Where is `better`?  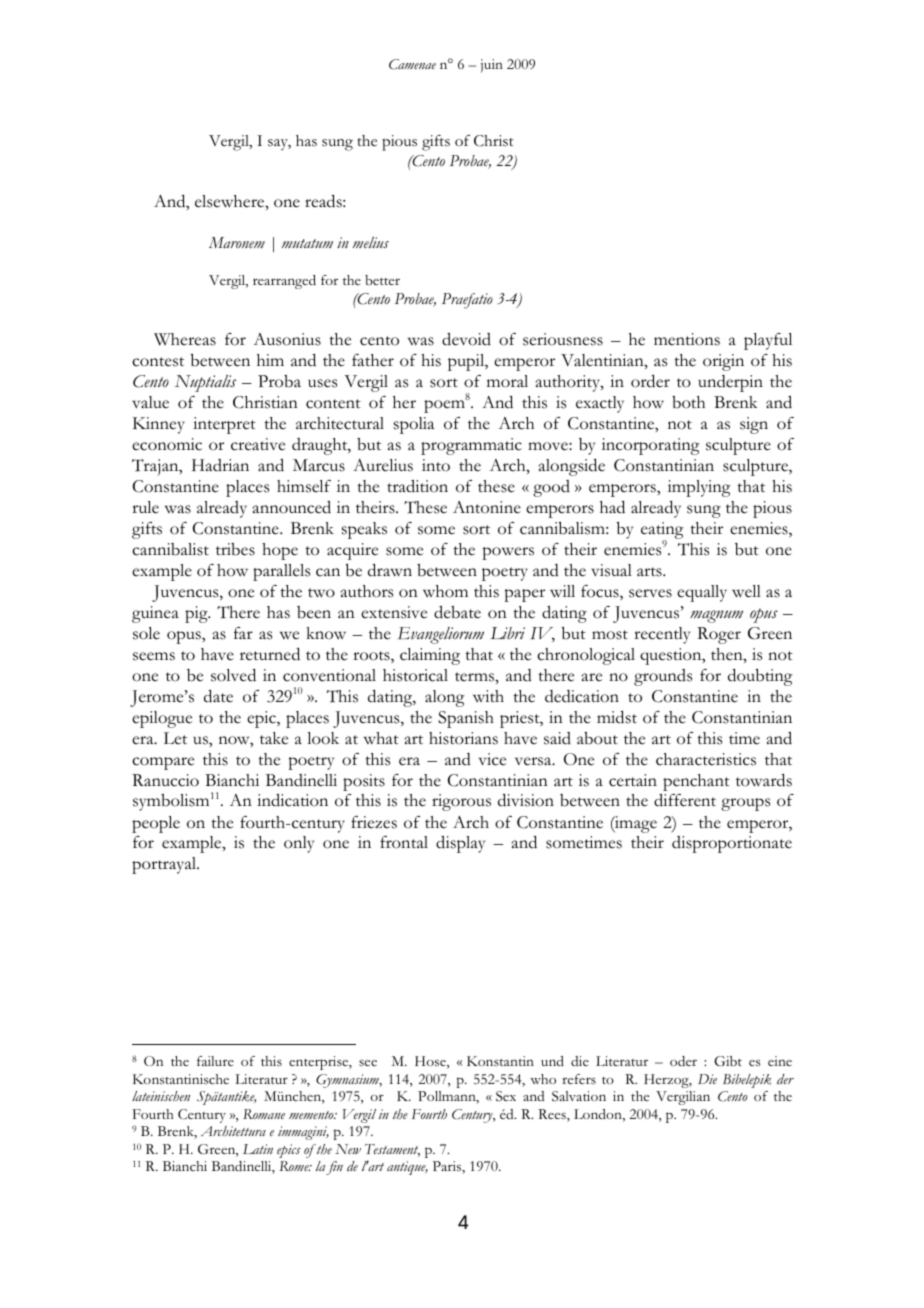
better is located at coordinates (382, 280).
